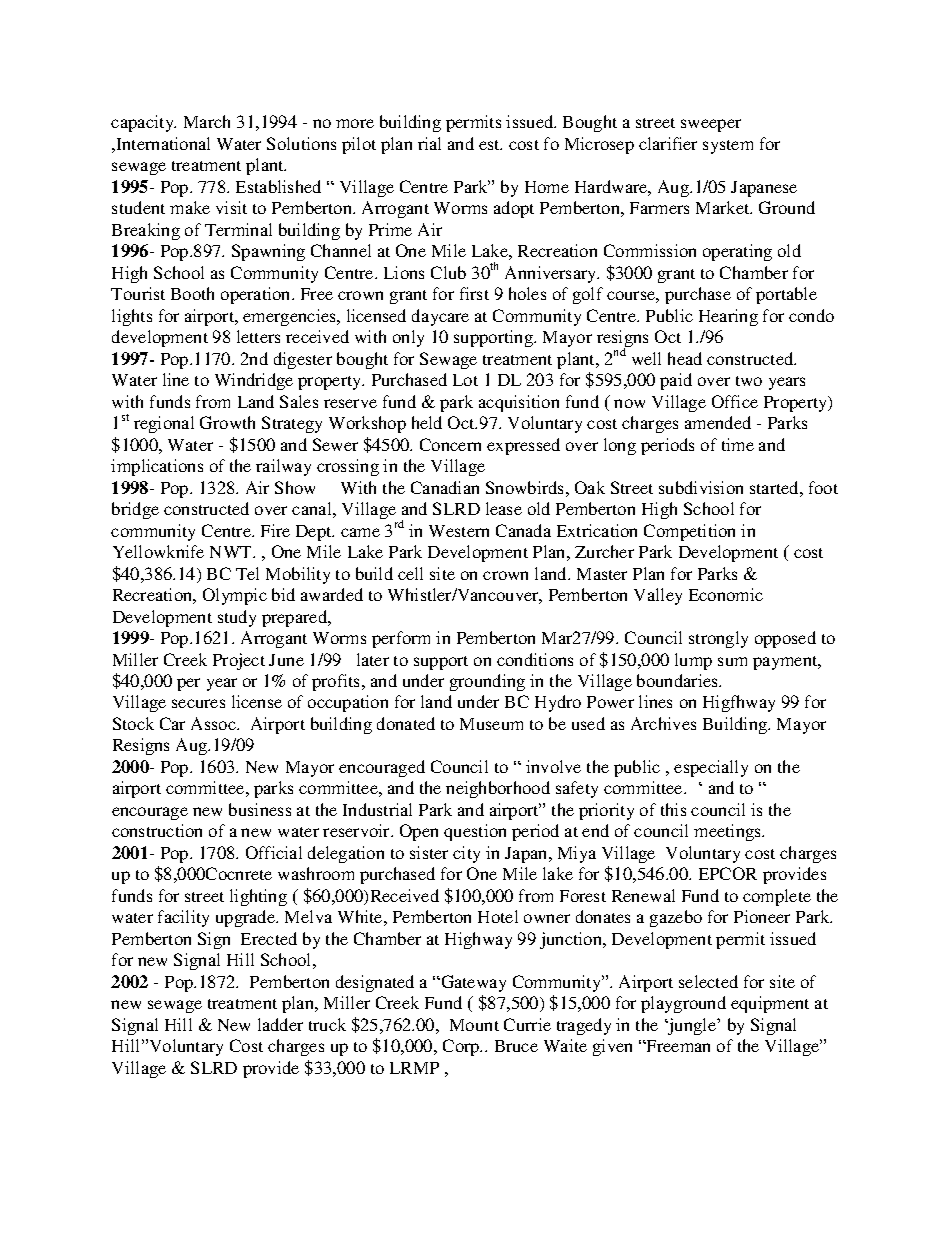  What do you see at coordinates (280, 1024) in the screenshot?
I see `ladder` at bounding box center [280, 1024].
